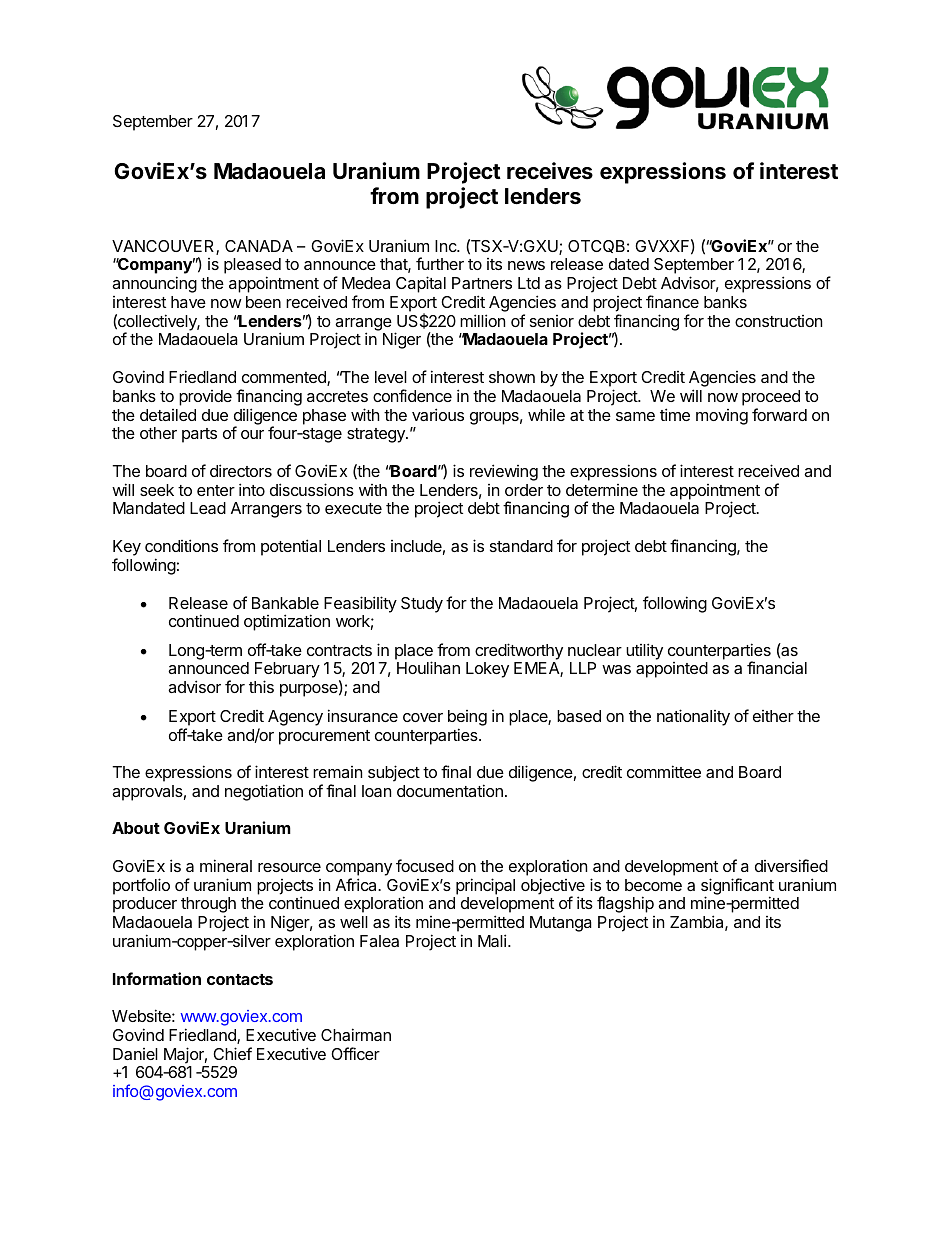 This screenshot has height=1233, width=952. Describe the element at coordinates (664, 771) in the screenshot. I see `committee` at that location.
